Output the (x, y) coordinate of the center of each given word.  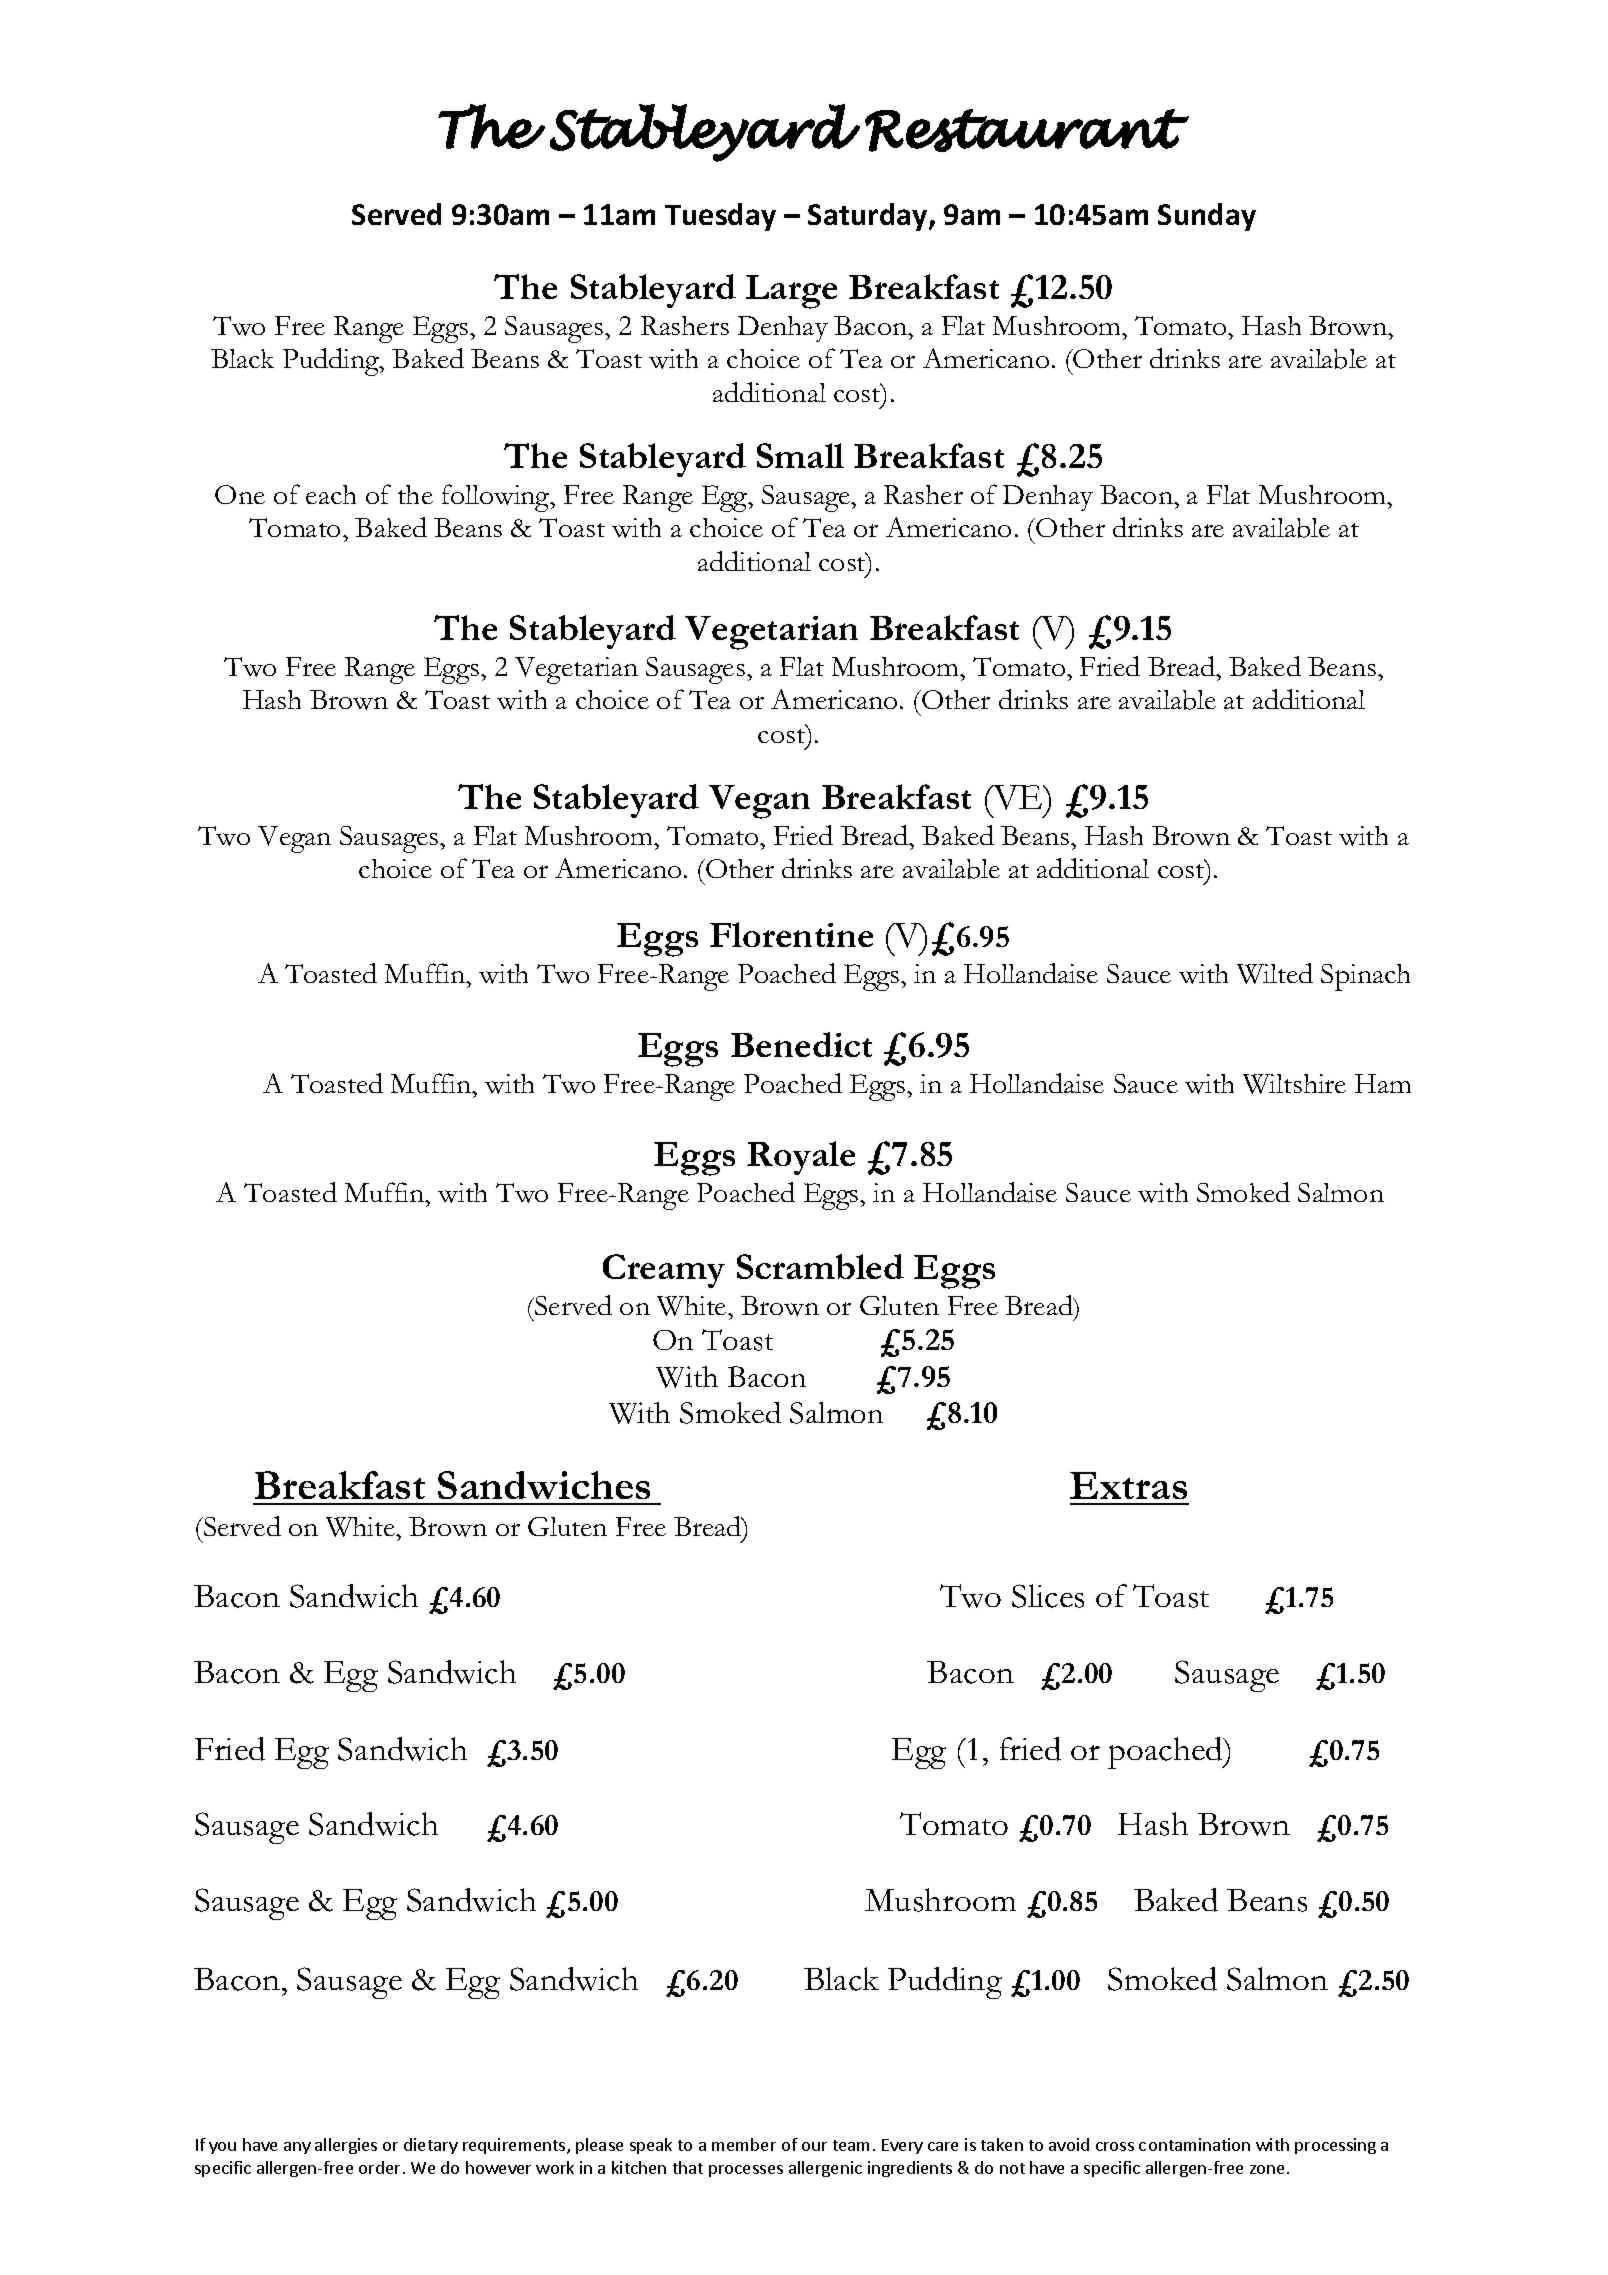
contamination (1194, 2144)
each (331, 494)
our (814, 2146)
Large (791, 292)
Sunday (1207, 217)
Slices (1048, 1596)
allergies (346, 2146)
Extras (1128, 1485)
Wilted (1275, 973)
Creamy (664, 1271)
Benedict (801, 1044)
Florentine (791, 934)
